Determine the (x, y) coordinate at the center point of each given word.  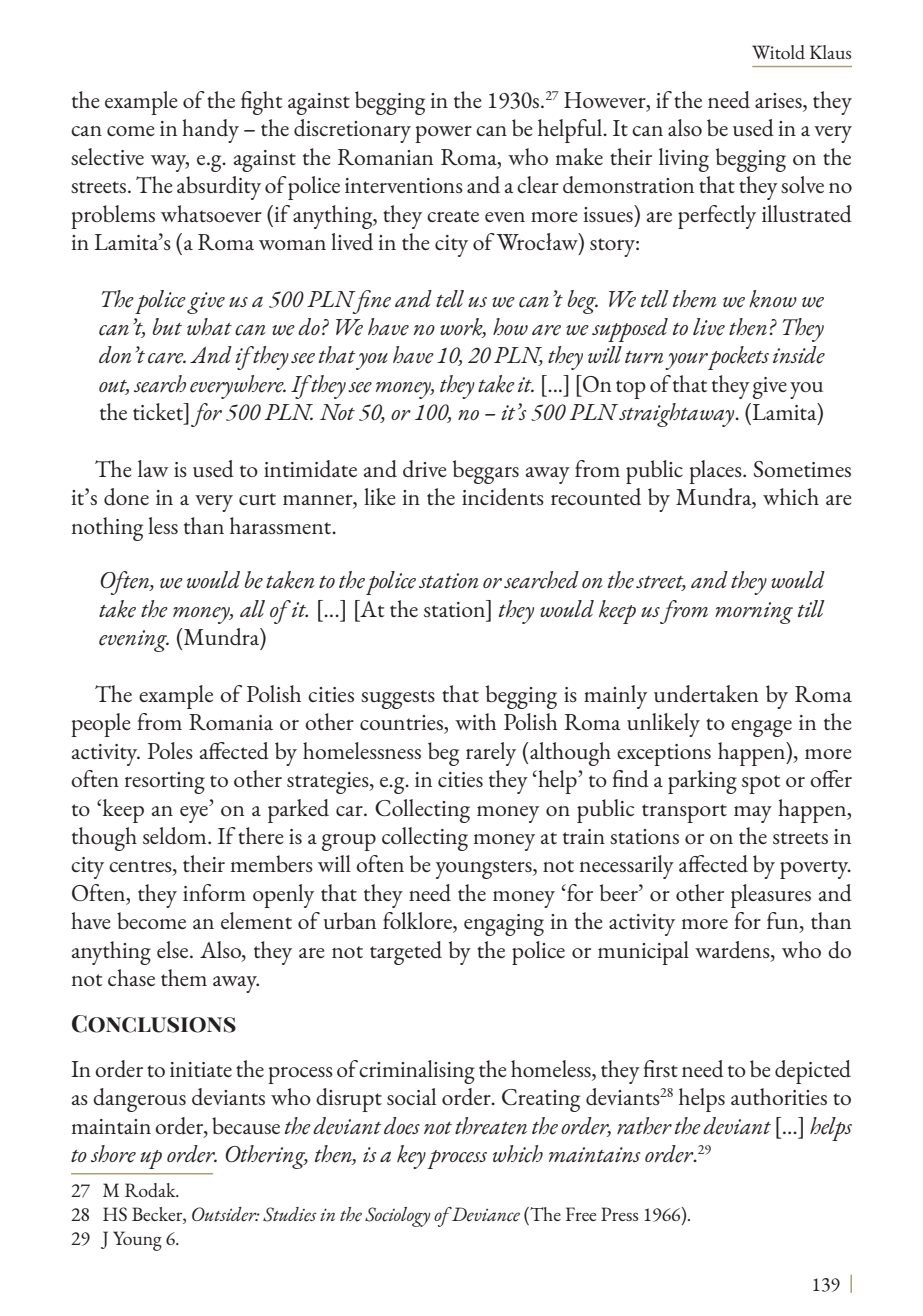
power (443, 134)
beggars (486, 472)
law (153, 468)
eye (195, 814)
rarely (491, 754)
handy (210, 131)
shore (113, 1154)
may (753, 814)
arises (779, 102)
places (716, 472)
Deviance (485, 1214)
